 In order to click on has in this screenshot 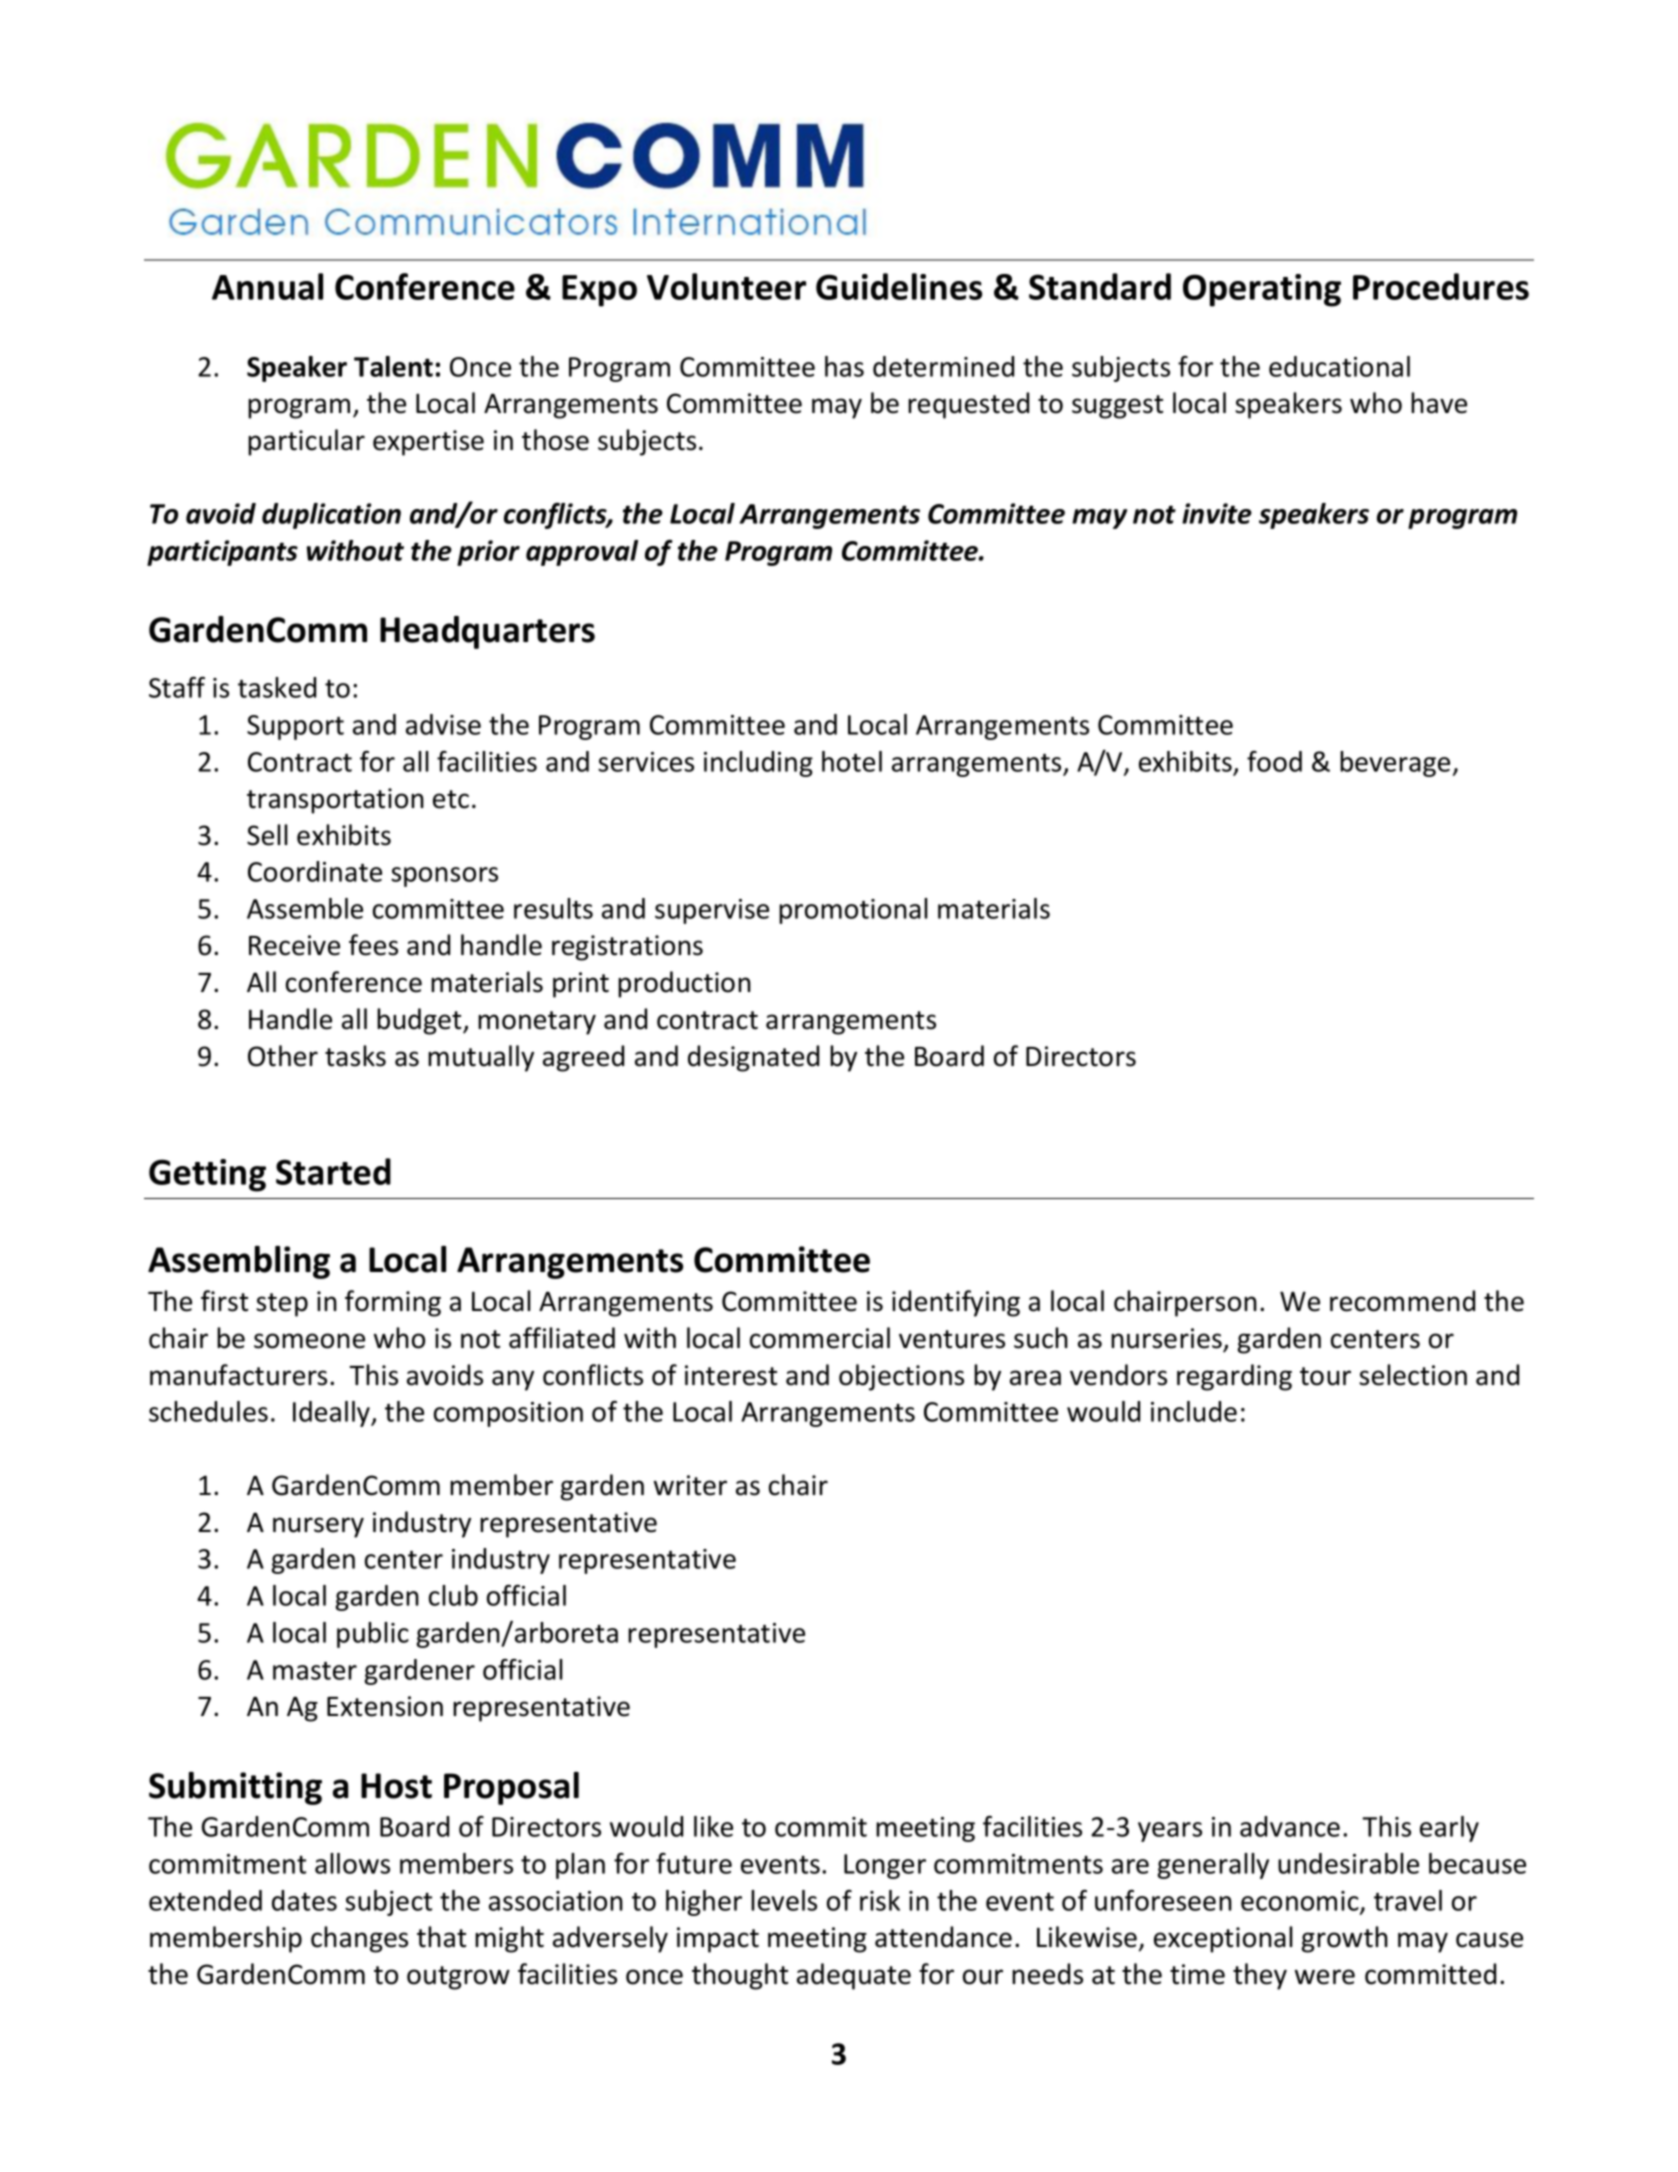, I will do `click(844, 366)`.
